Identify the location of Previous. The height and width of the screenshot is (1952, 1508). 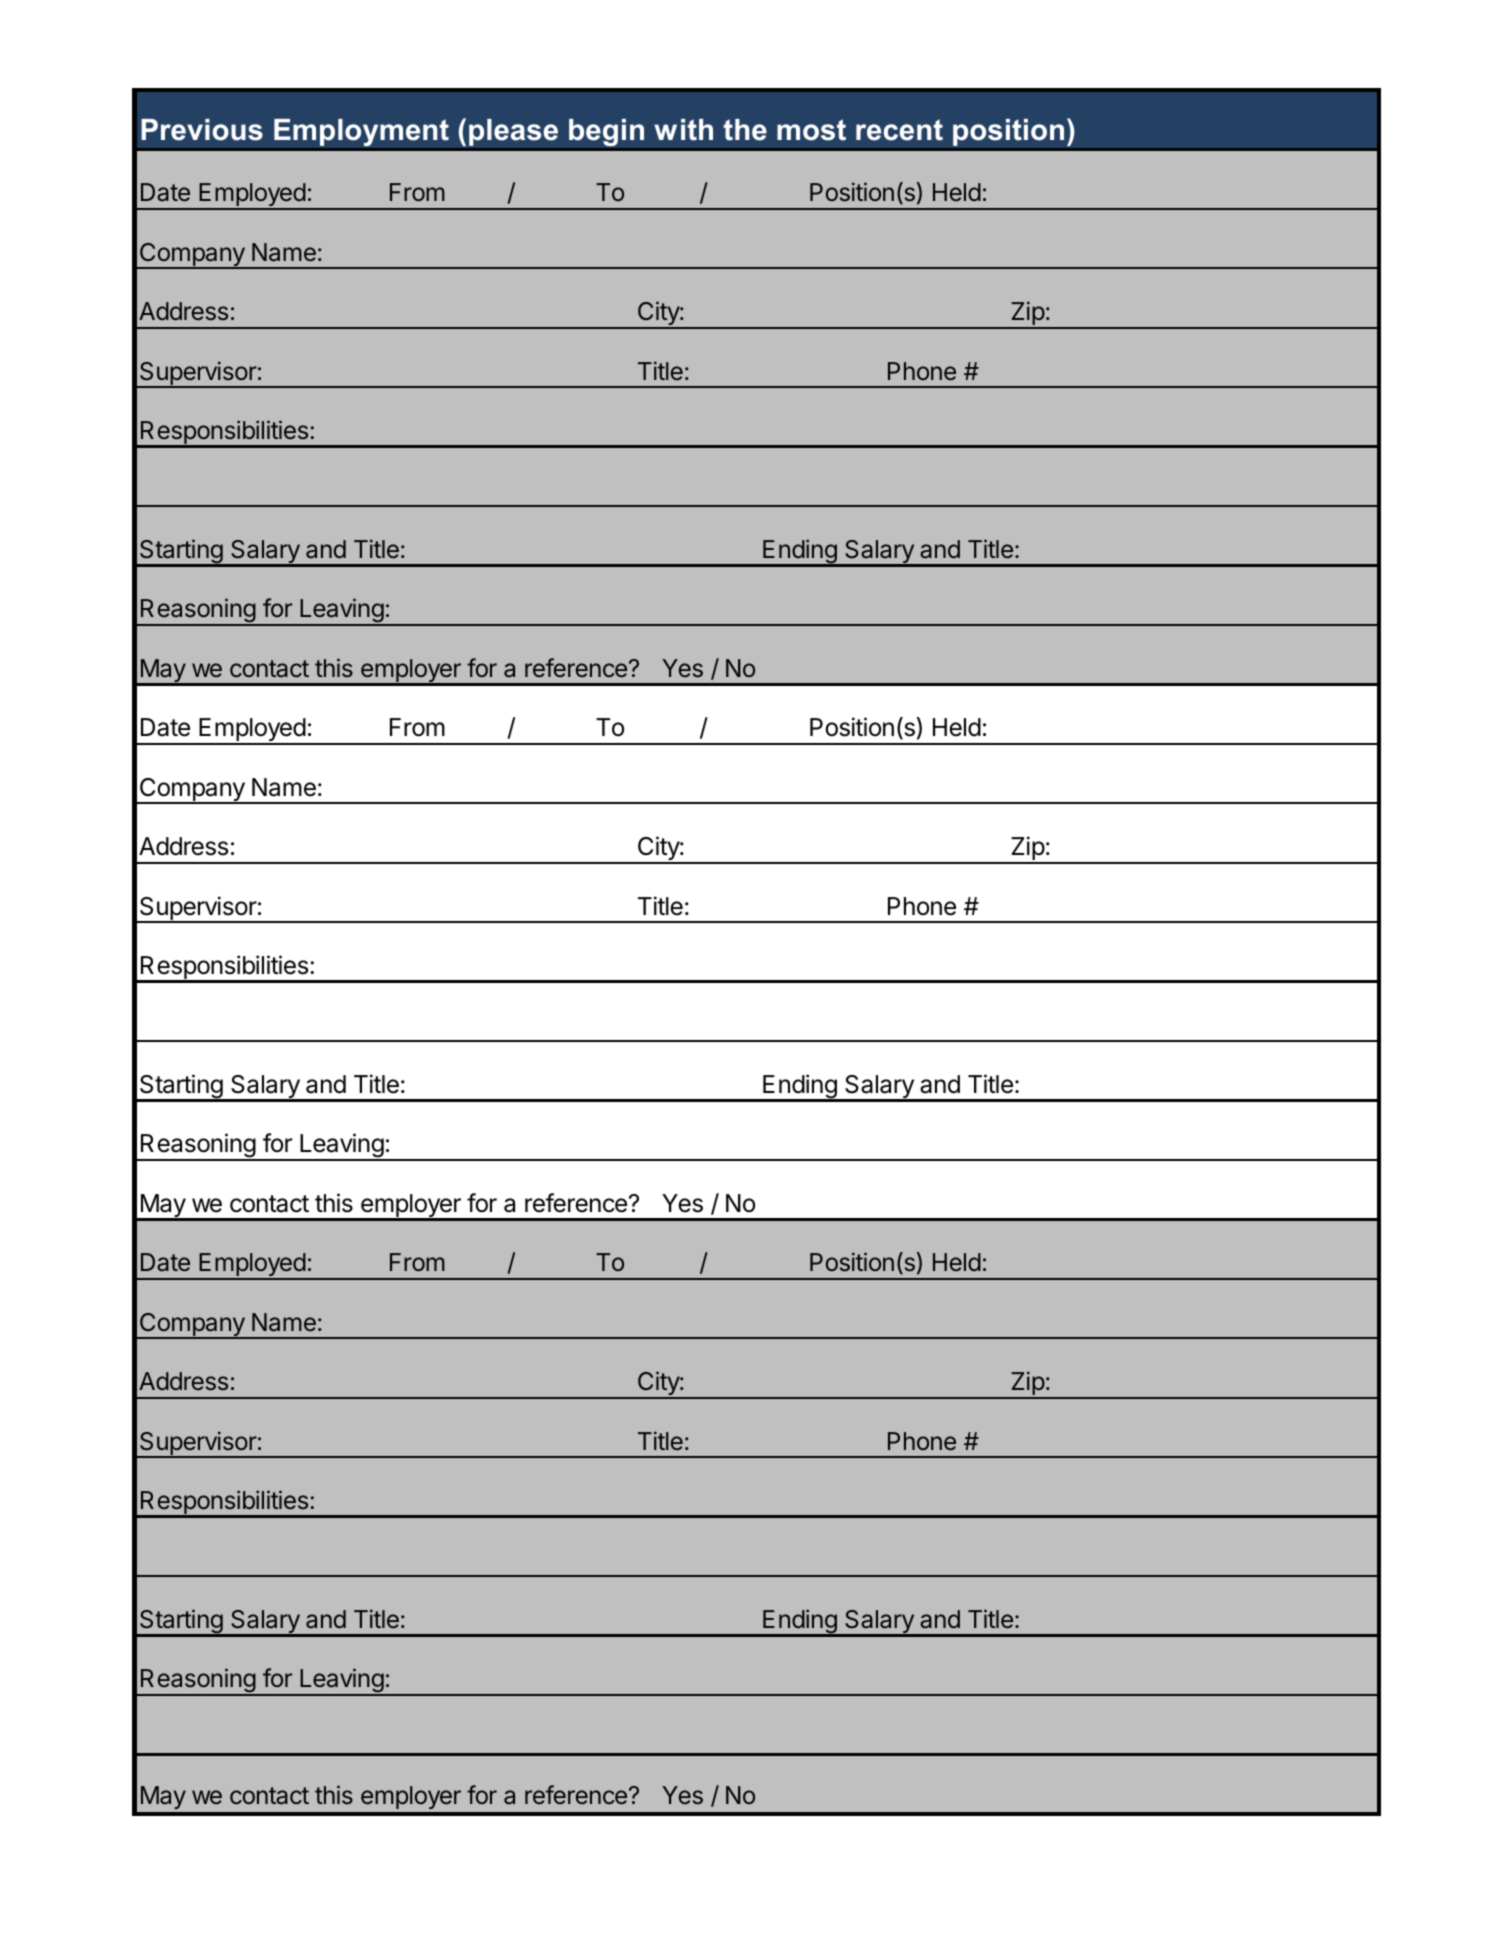
(202, 130).
